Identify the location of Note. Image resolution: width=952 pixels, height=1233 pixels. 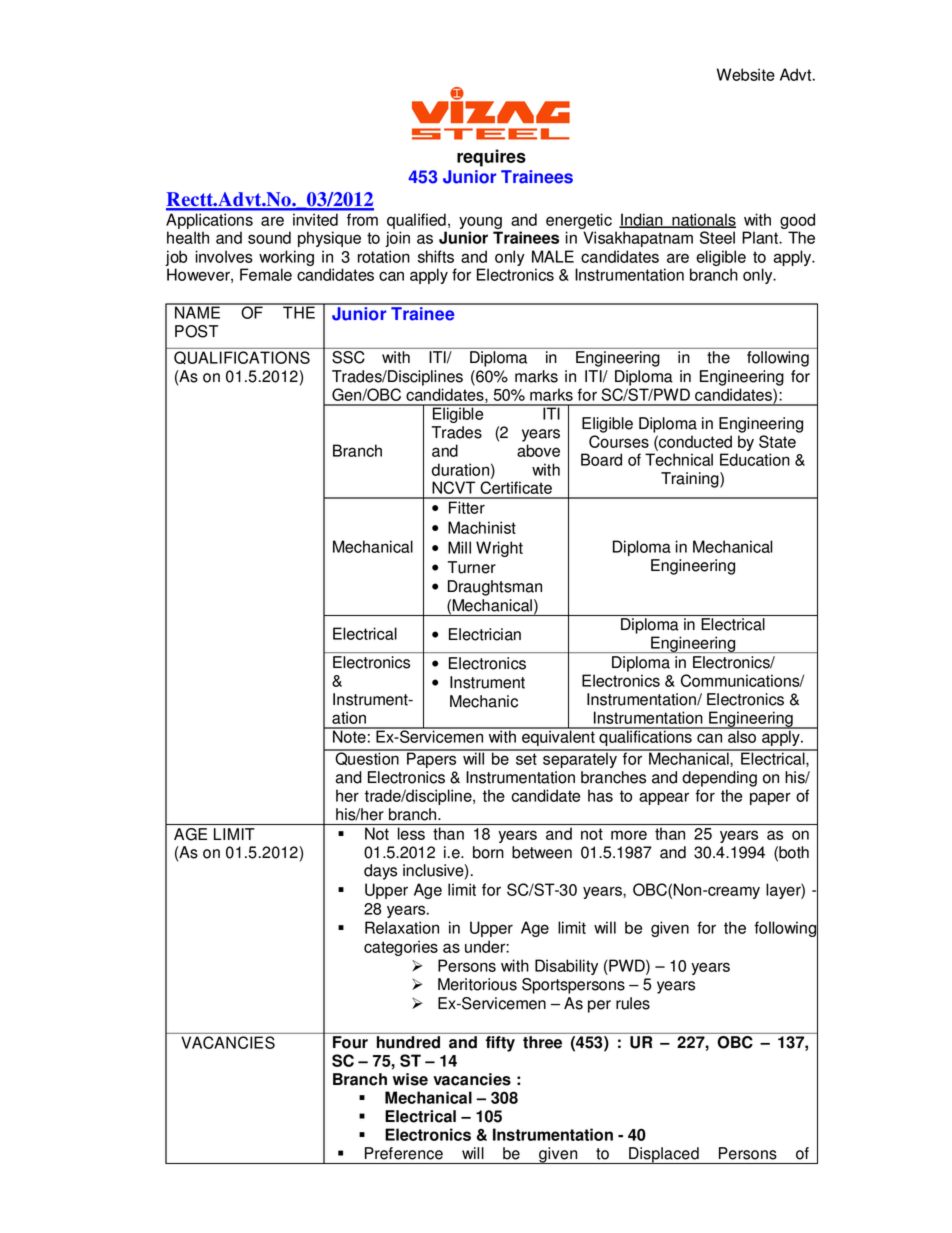
(349, 735).
